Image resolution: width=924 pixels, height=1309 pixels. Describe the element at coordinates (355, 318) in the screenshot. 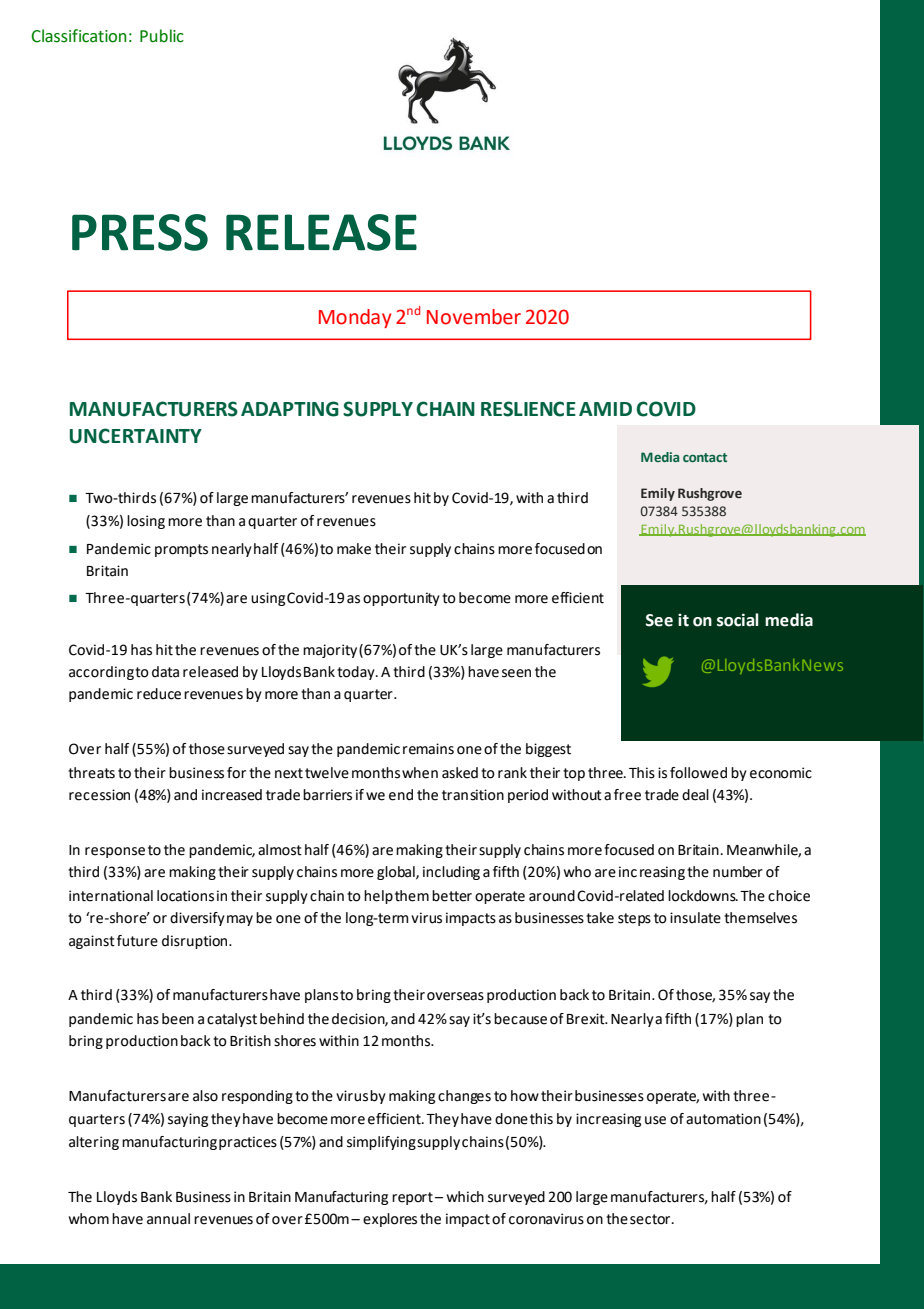

I see `Monday` at that location.
